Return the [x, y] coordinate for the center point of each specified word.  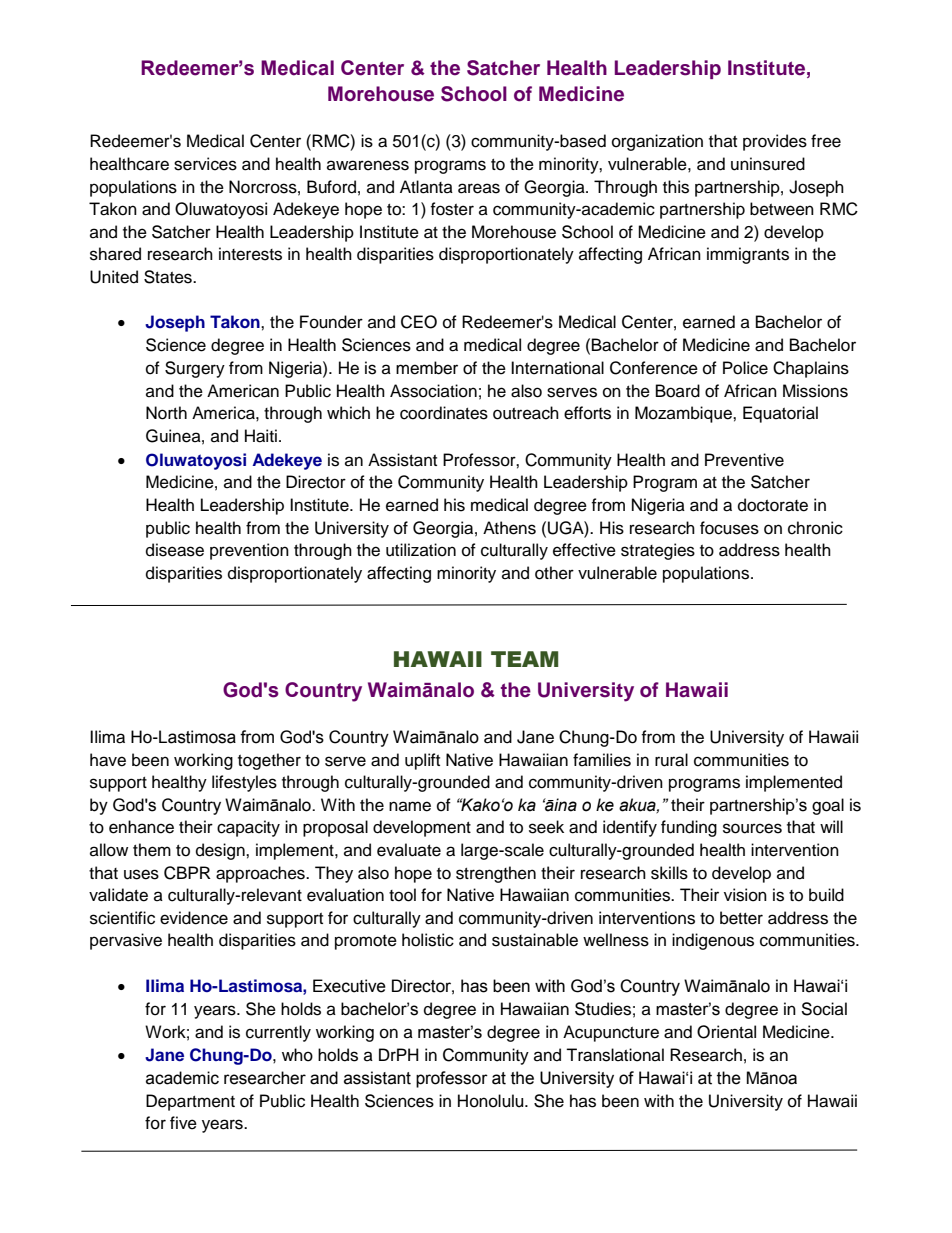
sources [752, 828]
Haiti [261, 436]
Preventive [744, 460]
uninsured [768, 164]
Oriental [726, 1032]
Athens [509, 528]
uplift [422, 761]
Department [190, 1102]
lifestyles [244, 783]
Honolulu [492, 1101]
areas [479, 188]
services [205, 164]
